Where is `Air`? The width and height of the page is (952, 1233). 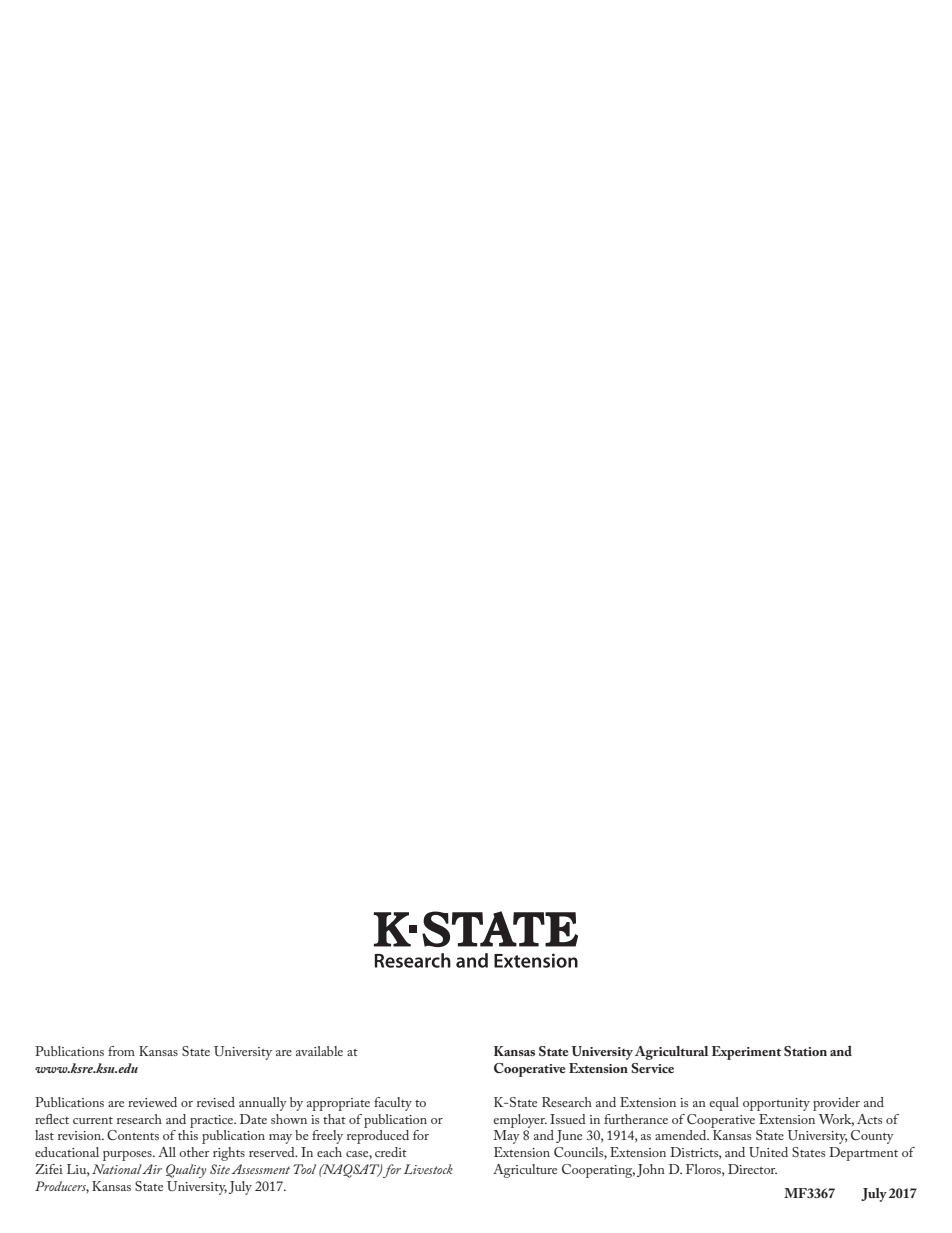 Air is located at coordinates (152, 1169).
